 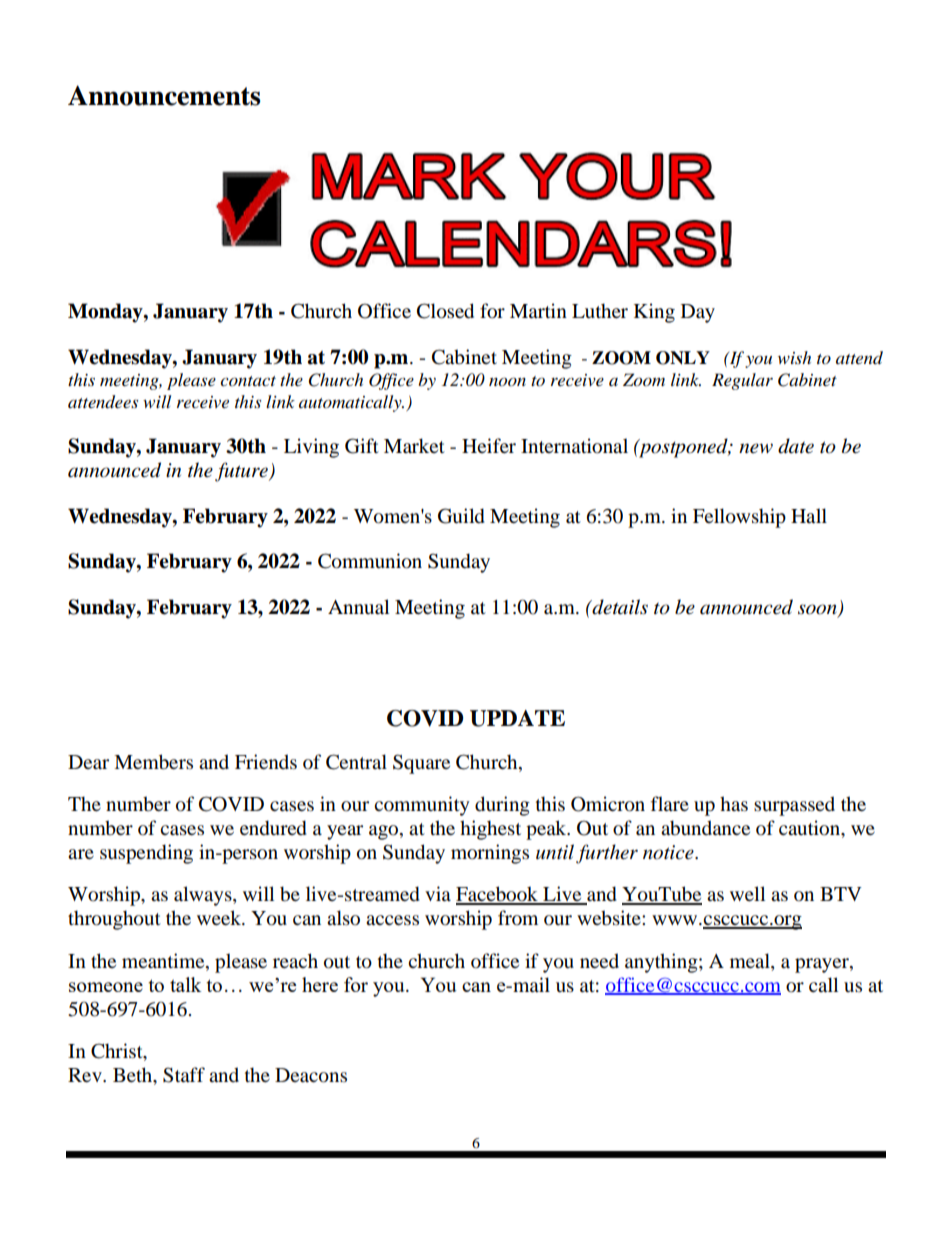 What do you see at coordinates (153, 762) in the screenshot?
I see `Members` at bounding box center [153, 762].
